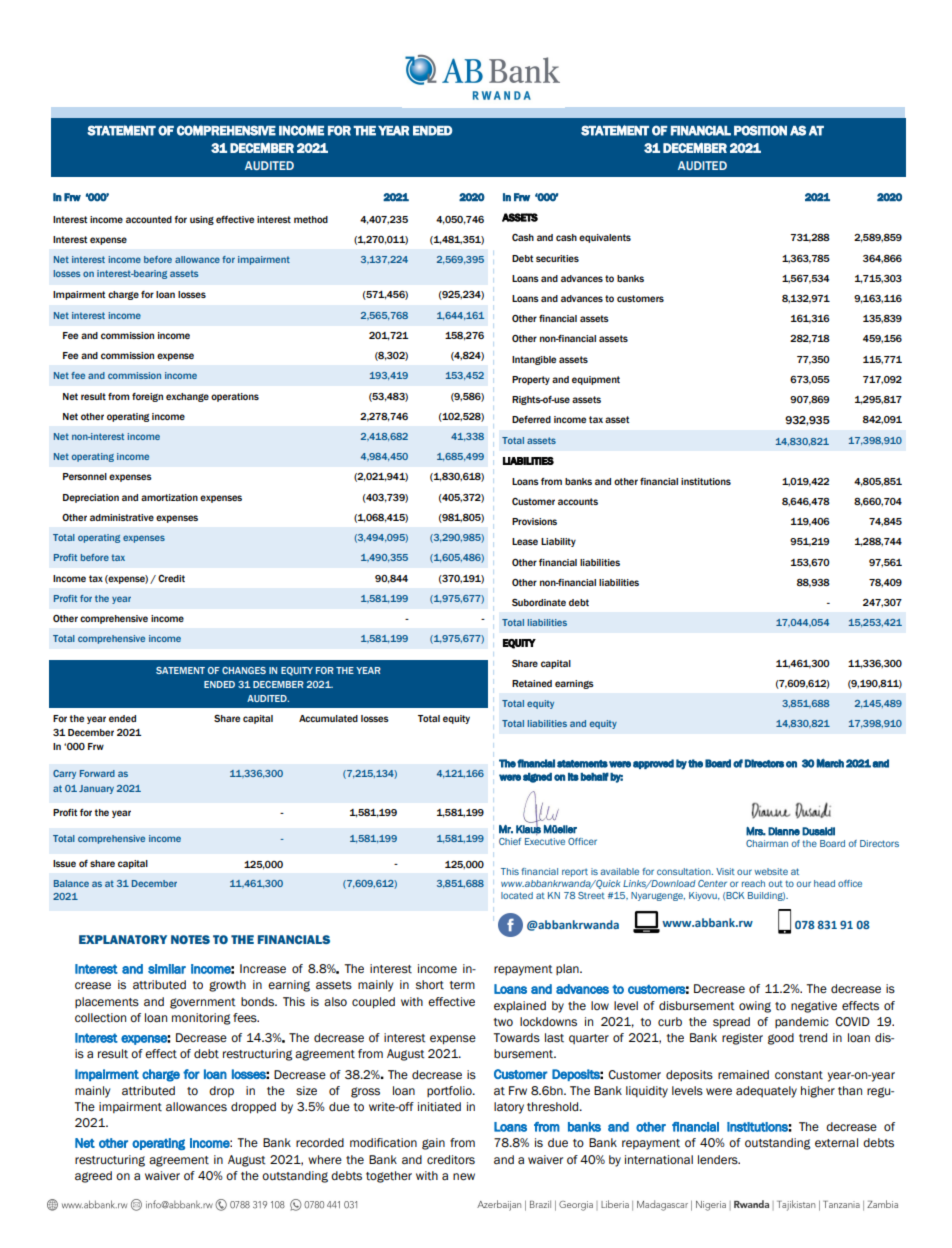  What do you see at coordinates (719, 1160) in the screenshot?
I see `lenders` at bounding box center [719, 1160].
